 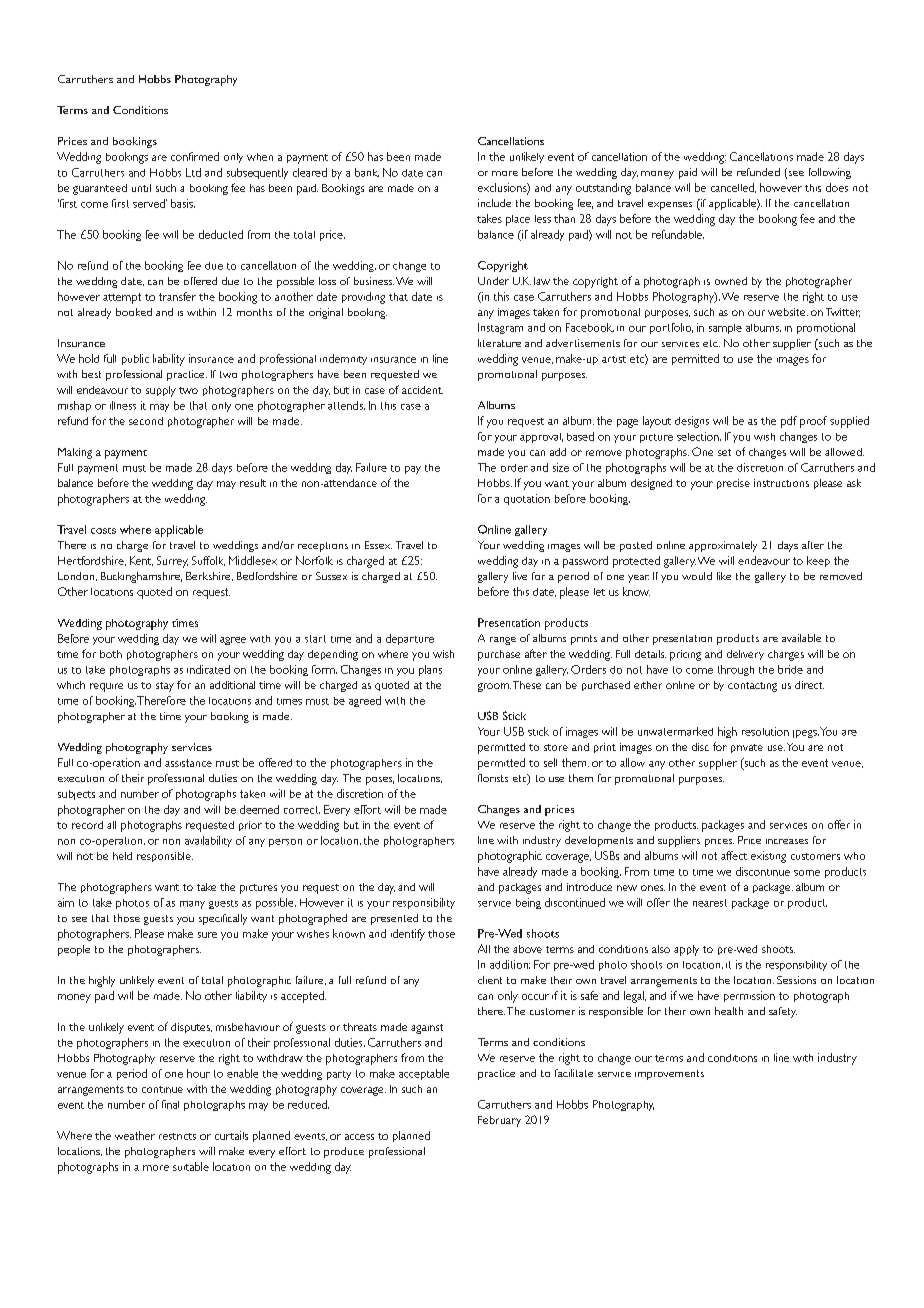 I want to click on sure, so click(x=207, y=935).
